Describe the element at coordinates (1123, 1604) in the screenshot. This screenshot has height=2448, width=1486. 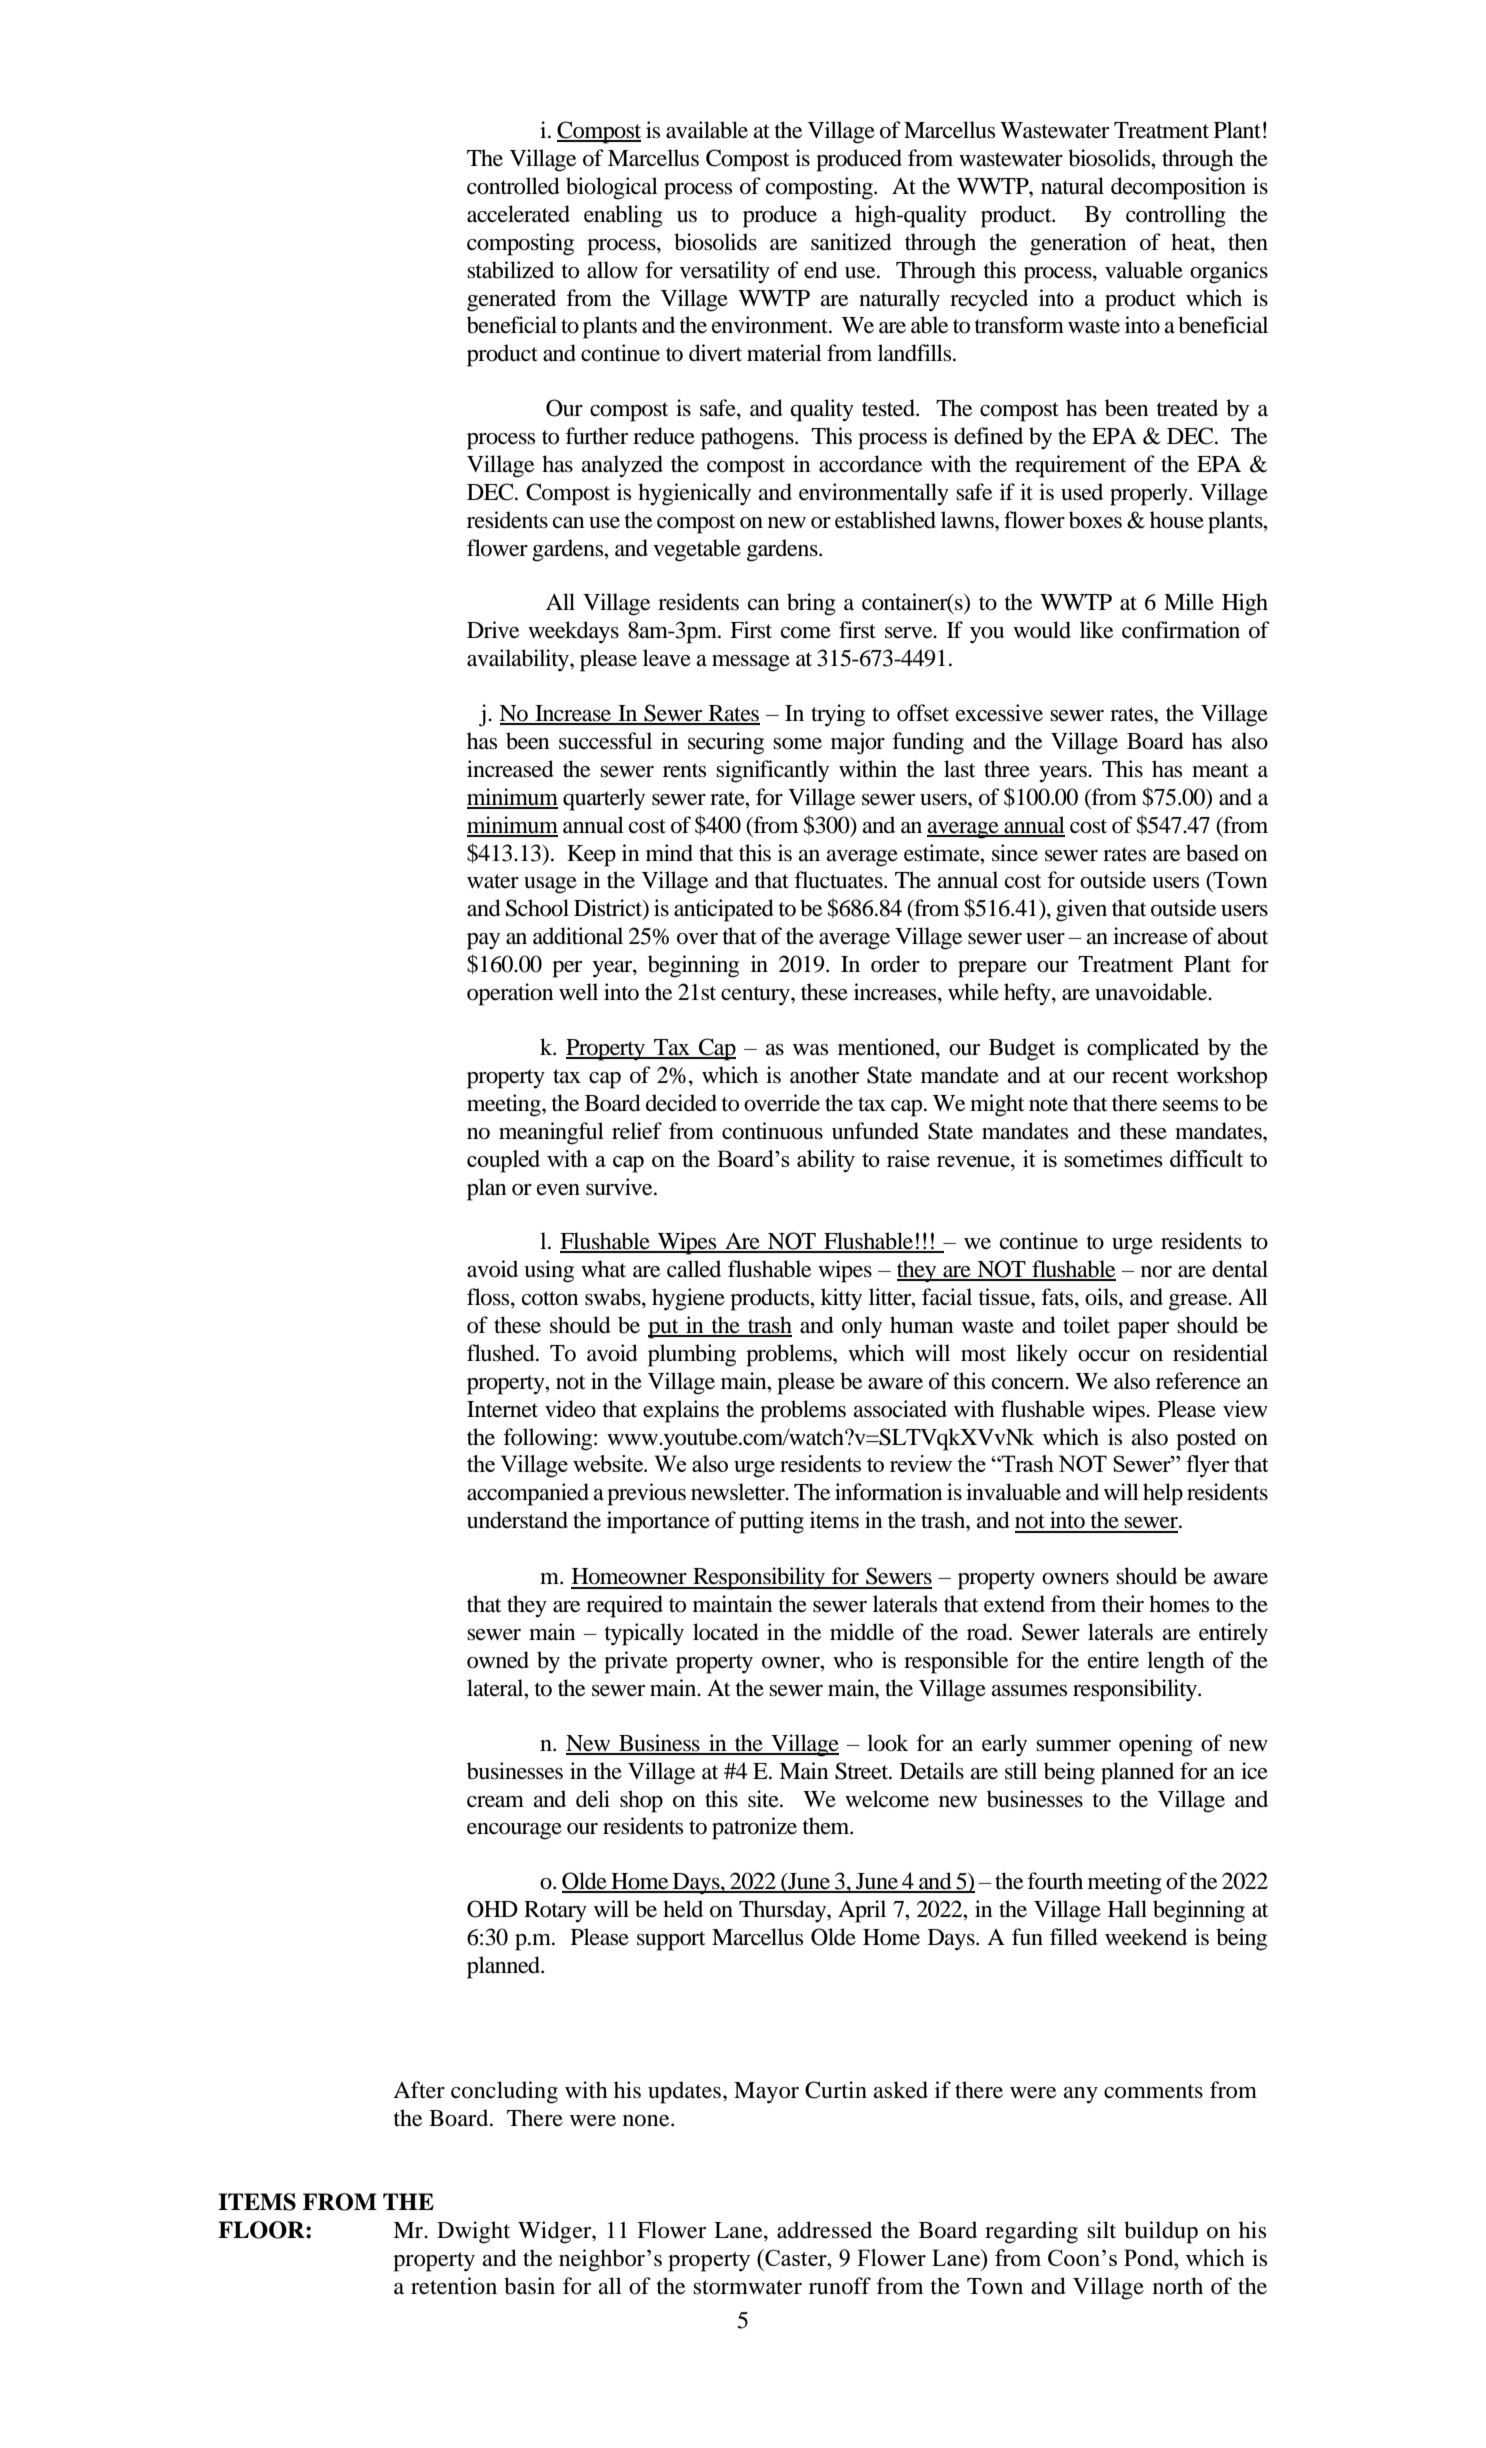
I see `their` at that location.
